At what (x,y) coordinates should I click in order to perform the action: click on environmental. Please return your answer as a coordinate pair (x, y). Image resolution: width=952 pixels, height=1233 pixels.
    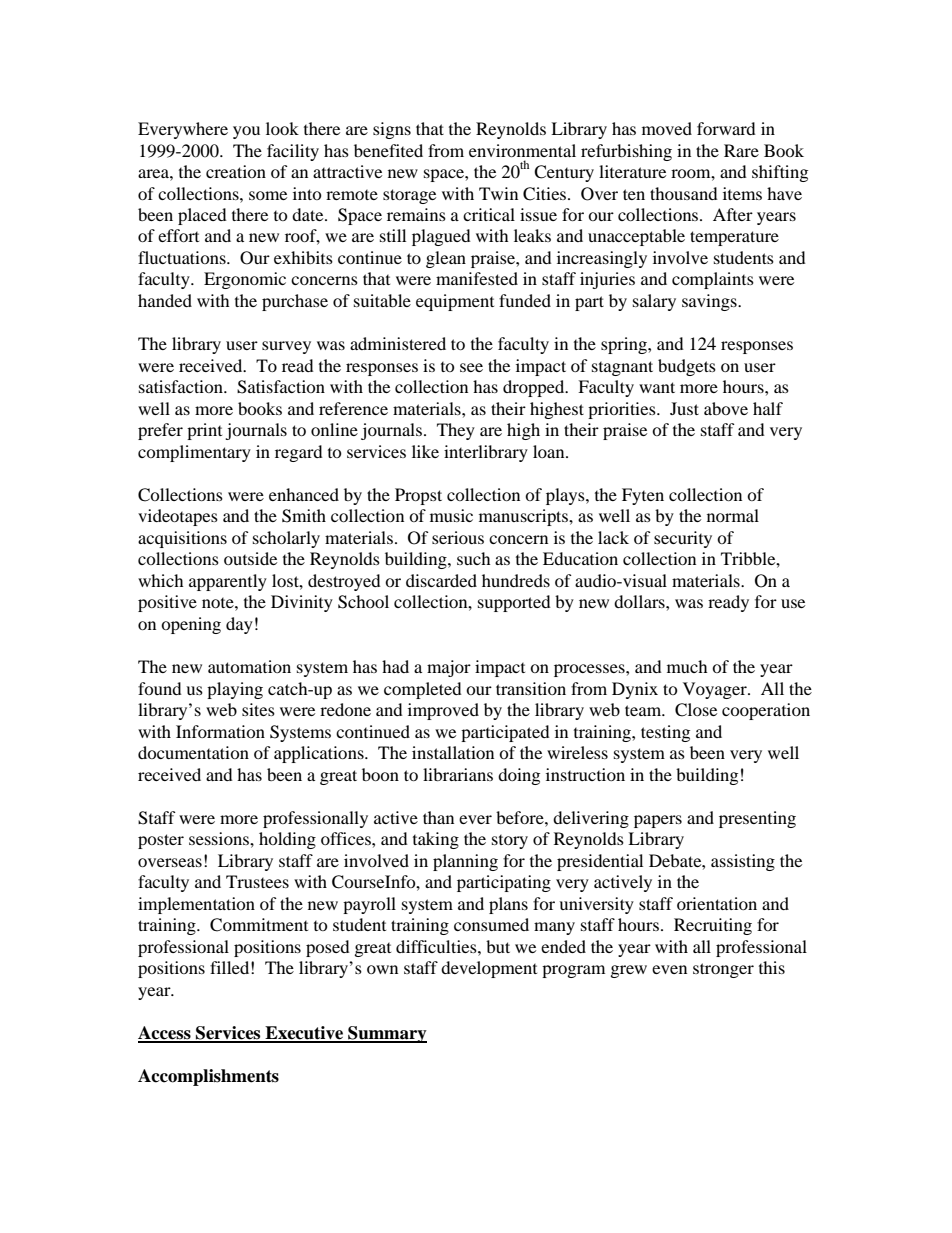
    Looking at the image, I should click on (522, 150).
